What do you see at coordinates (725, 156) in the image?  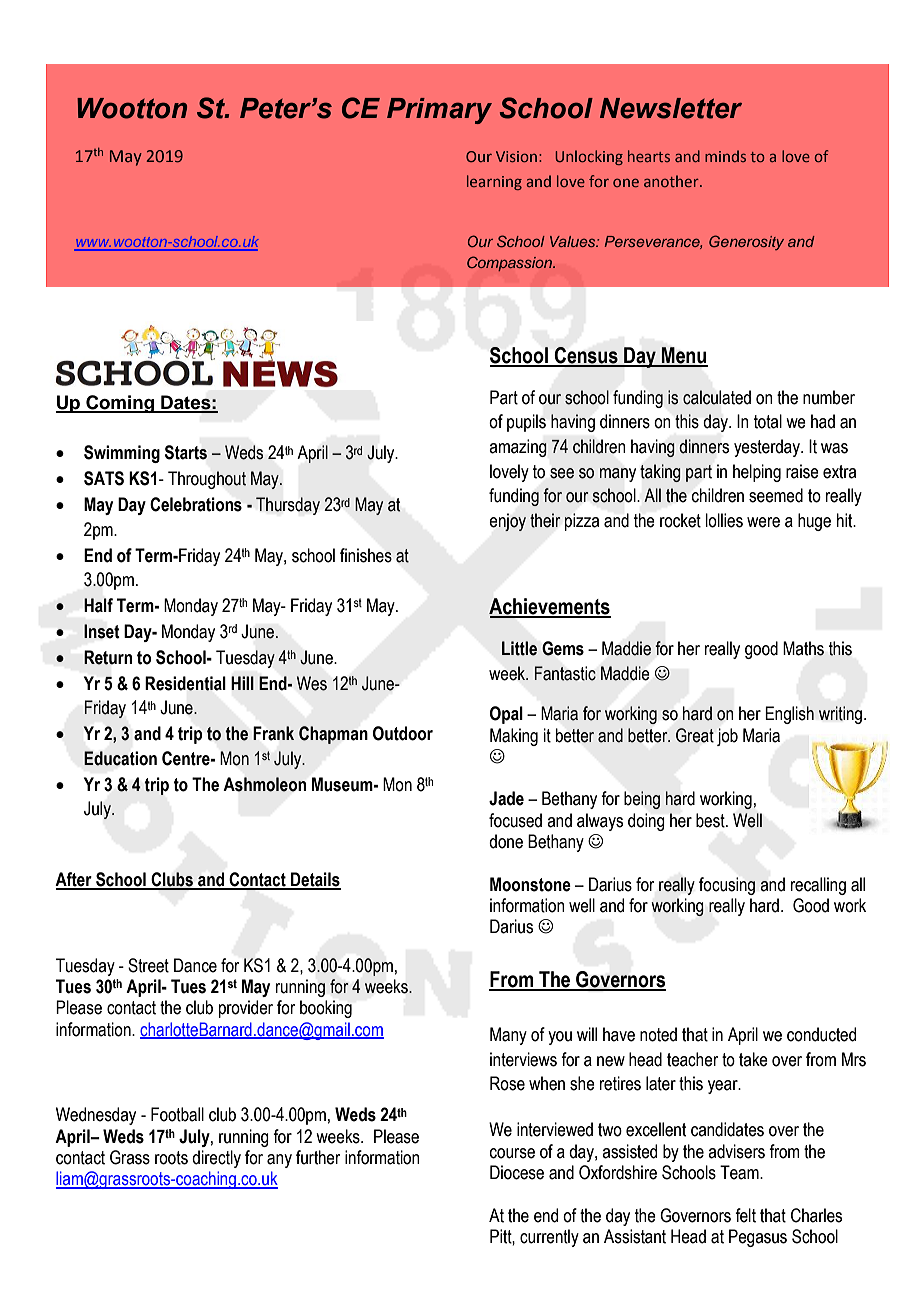 I see `minds` at bounding box center [725, 156].
